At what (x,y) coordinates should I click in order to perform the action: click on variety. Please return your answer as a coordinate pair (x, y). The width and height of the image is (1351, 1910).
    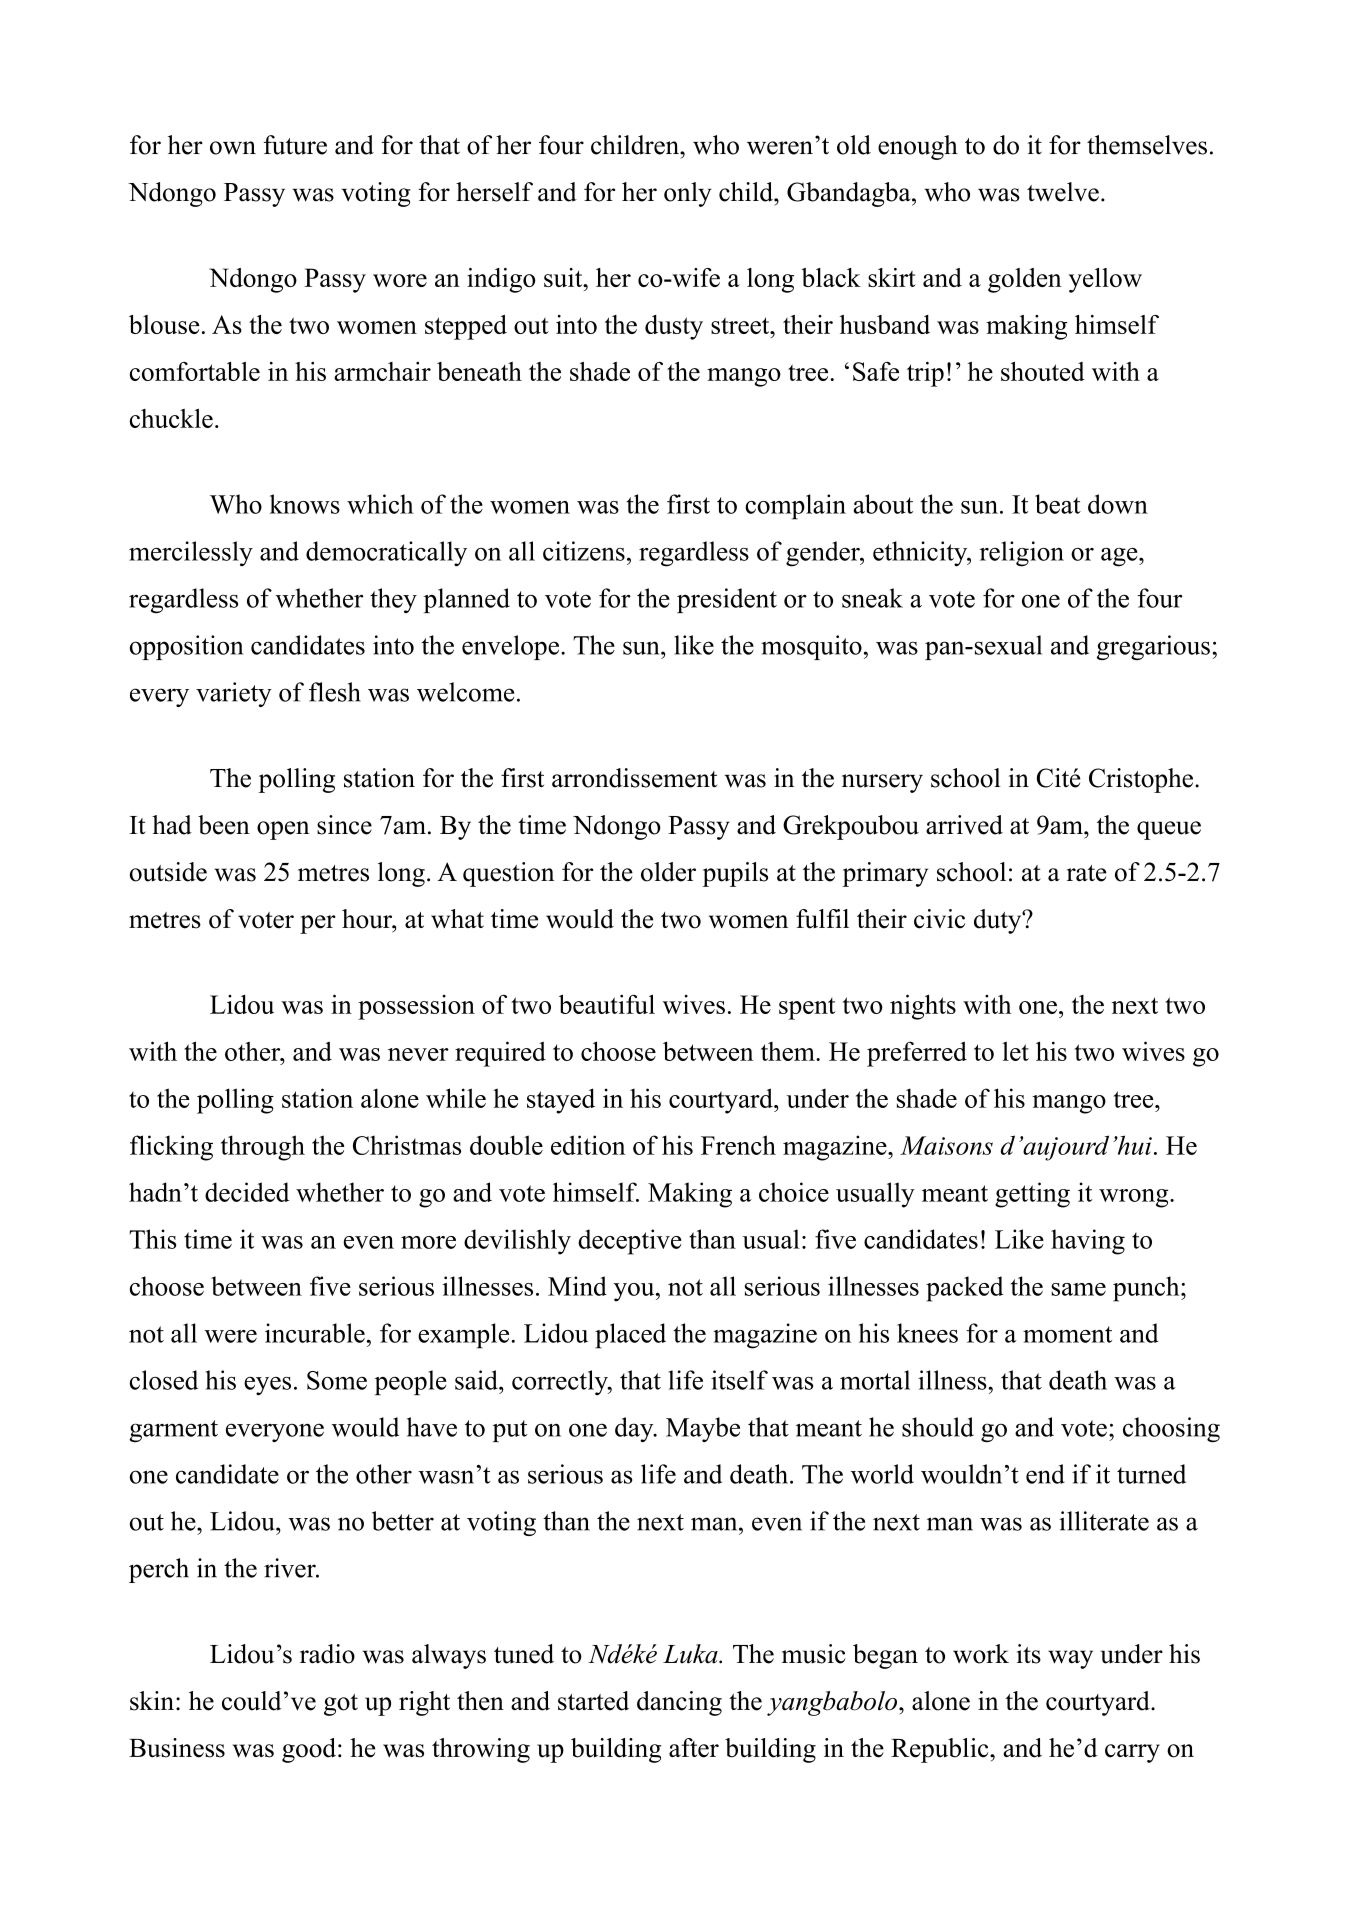
    Looking at the image, I should click on (234, 694).
